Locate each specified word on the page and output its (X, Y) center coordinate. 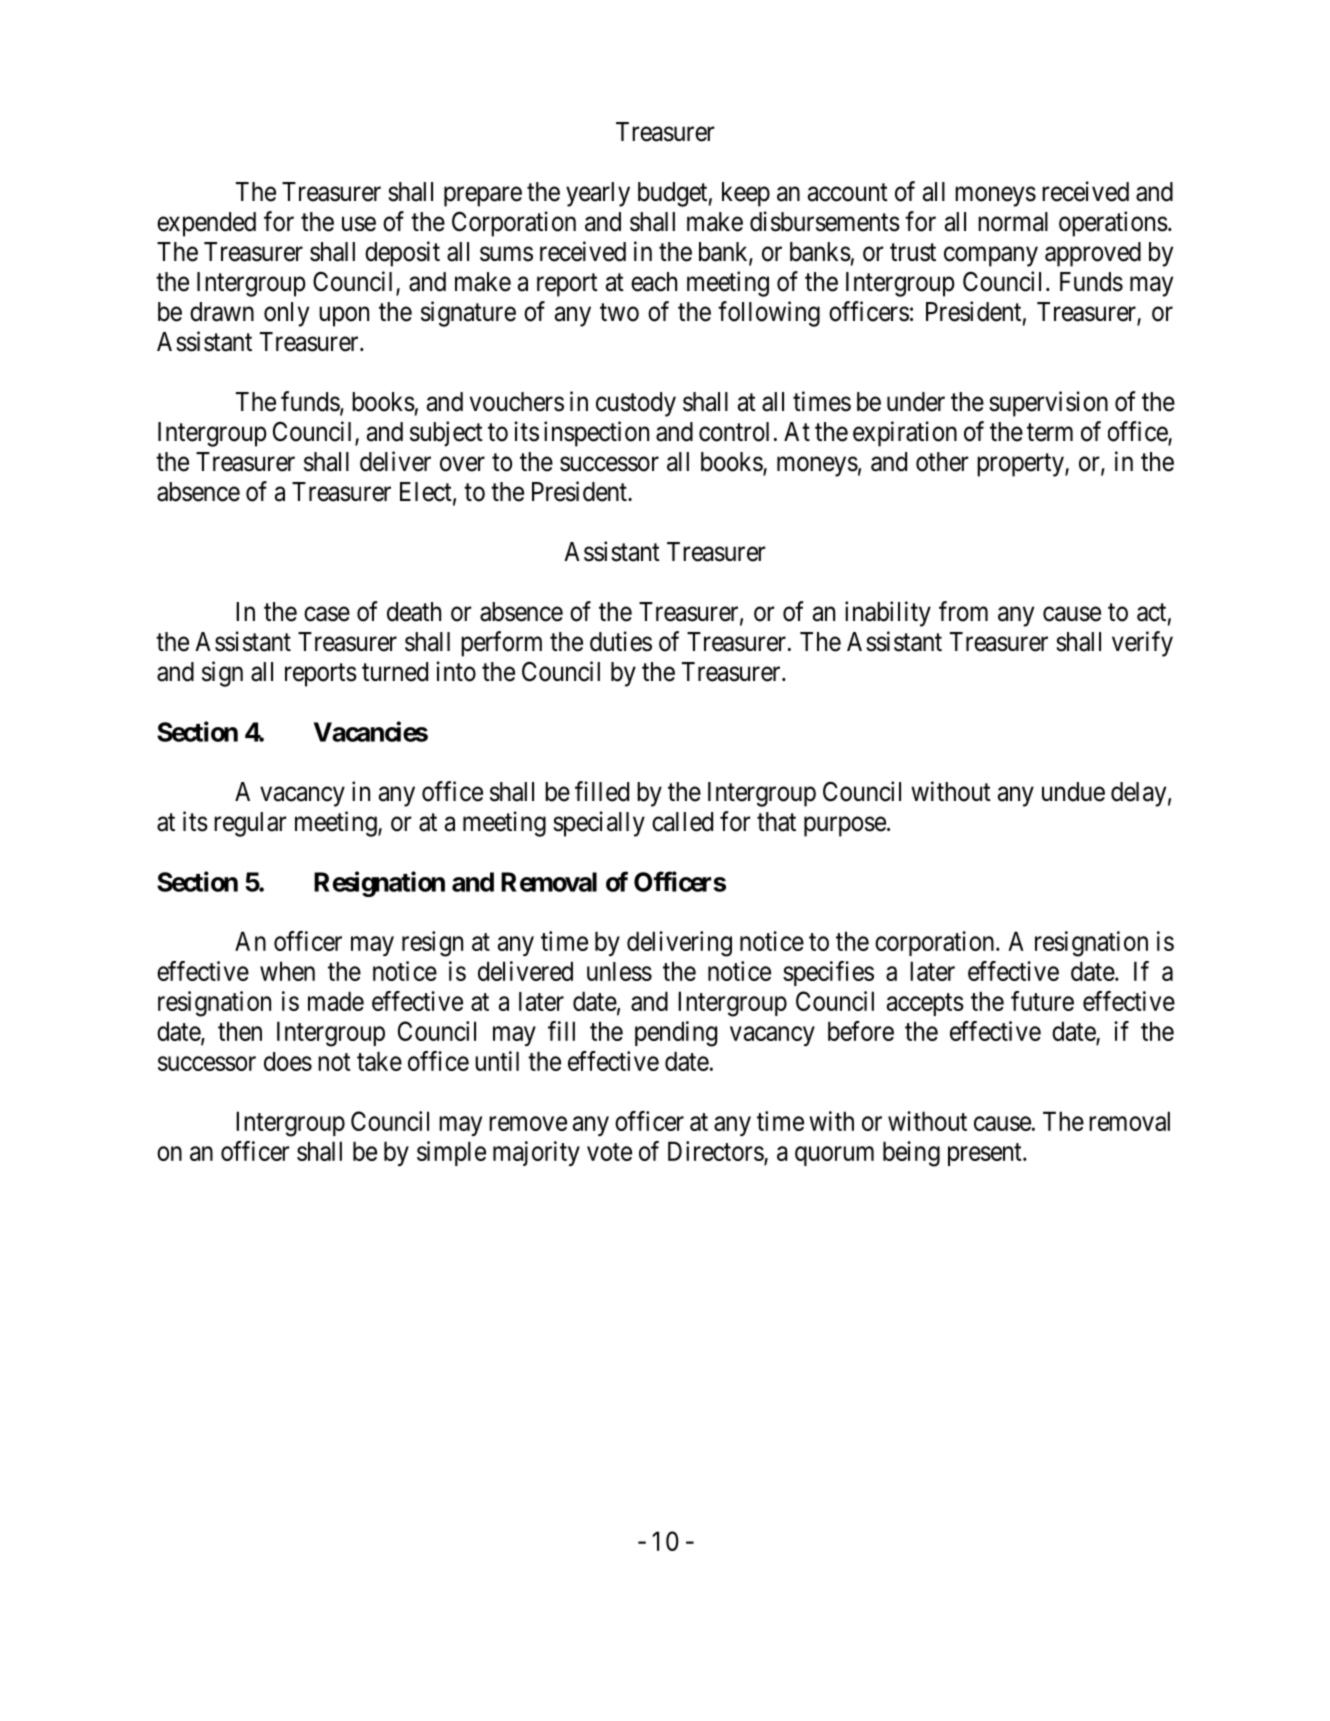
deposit (402, 254)
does (288, 1061)
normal (1013, 222)
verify (1142, 644)
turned (395, 672)
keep (746, 194)
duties (621, 641)
